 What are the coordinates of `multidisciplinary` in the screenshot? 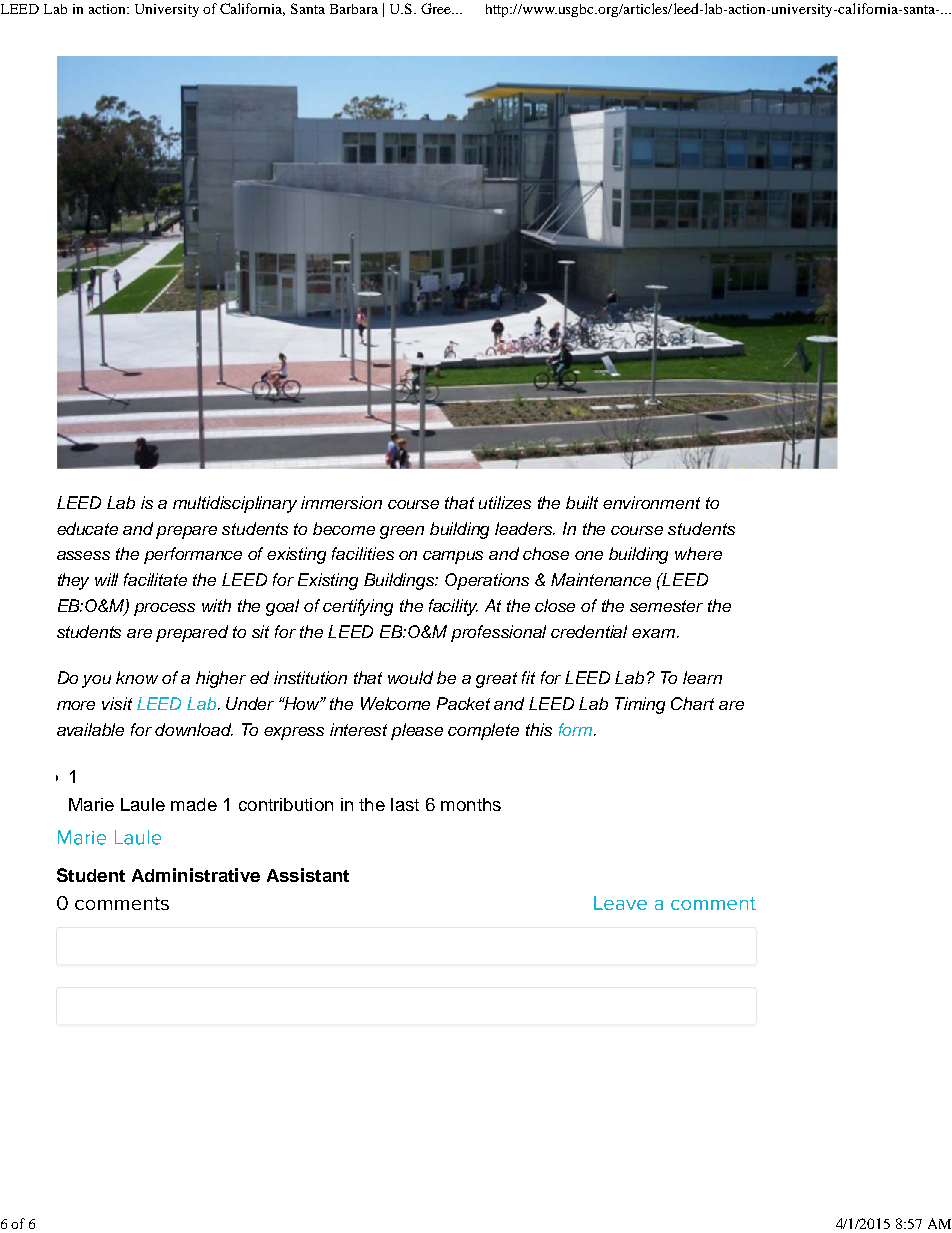 It's located at (235, 504).
